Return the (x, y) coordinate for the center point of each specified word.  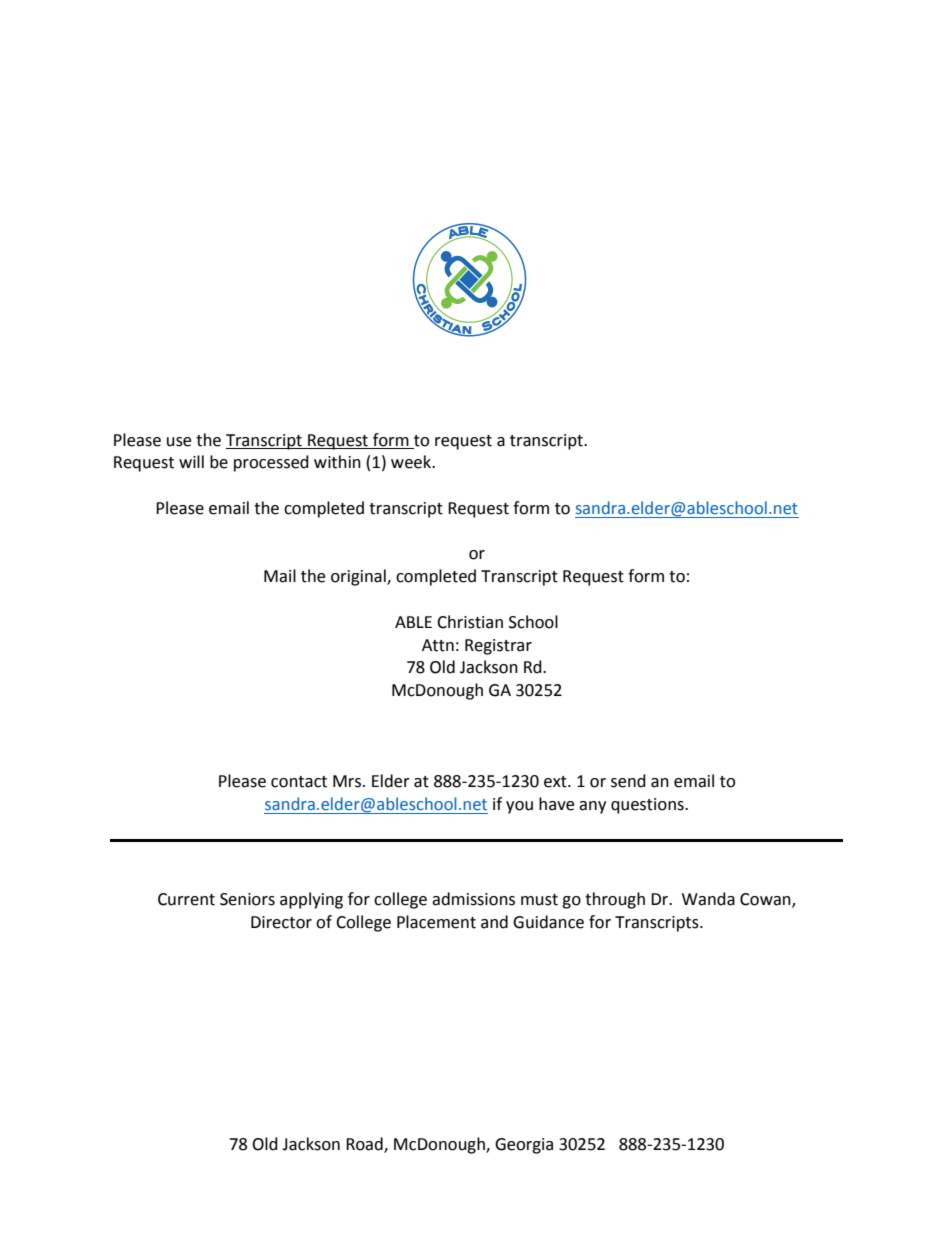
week (412, 462)
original (359, 577)
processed (271, 463)
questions (648, 806)
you (519, 807)
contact (299, 782)
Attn (438, 645)
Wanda (708, 899)
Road (365, 1145)
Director (281, 922)
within (337, 462)
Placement (436, 922)
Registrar (498, 647)
